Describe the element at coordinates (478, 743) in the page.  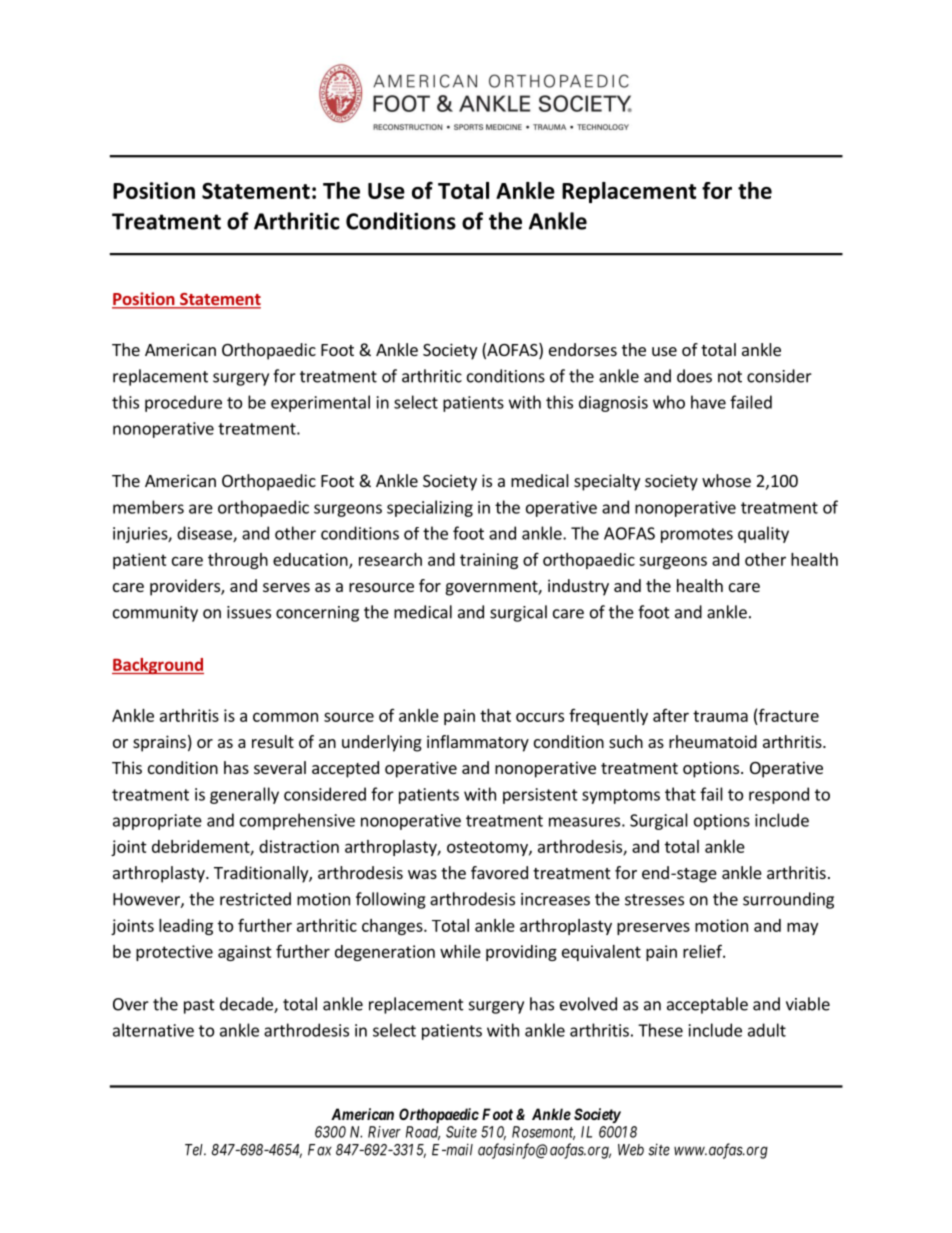
I see `inflammatory` at that location.
